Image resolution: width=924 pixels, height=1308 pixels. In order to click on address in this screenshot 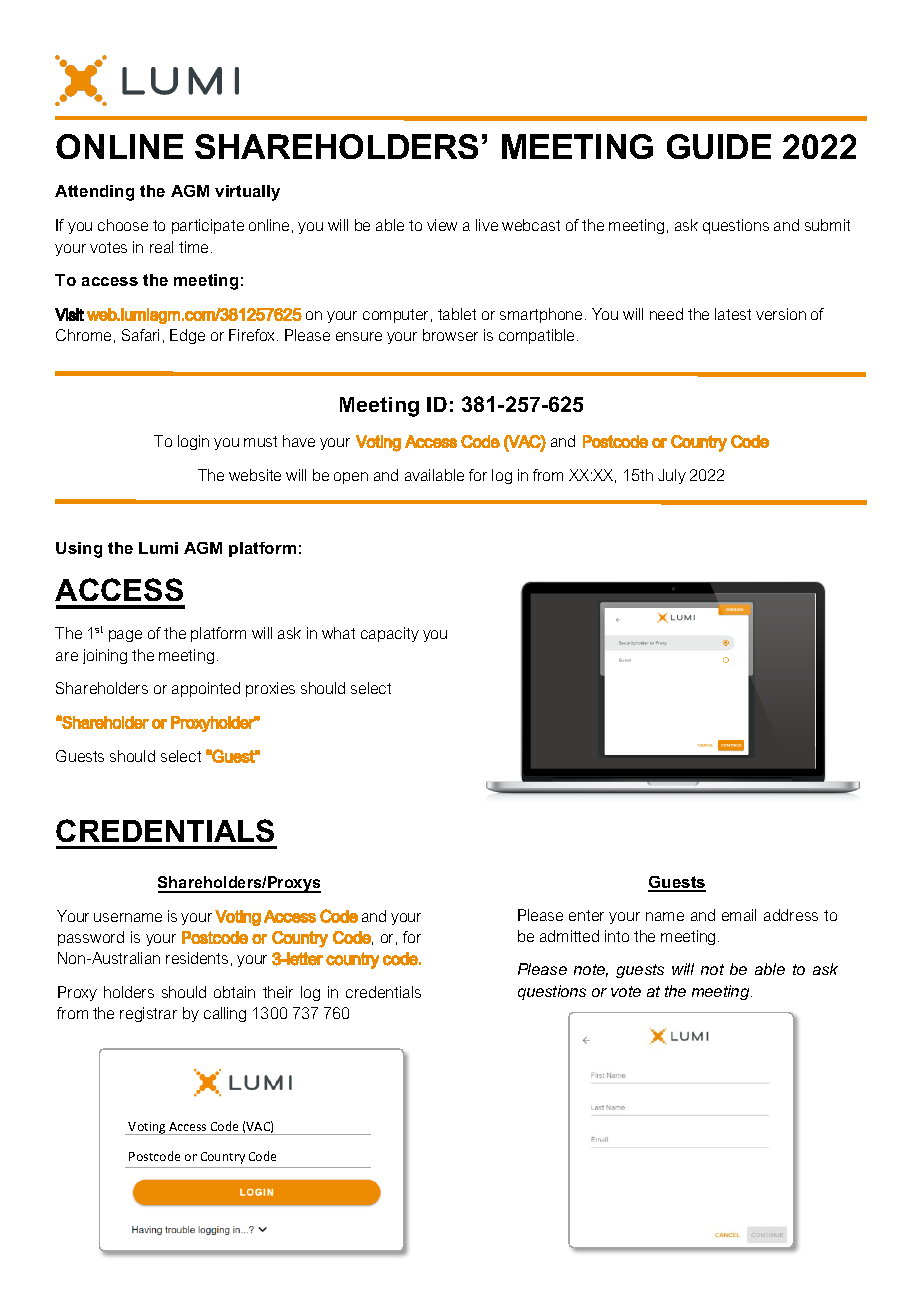, I will do `click(791, 915)`.
